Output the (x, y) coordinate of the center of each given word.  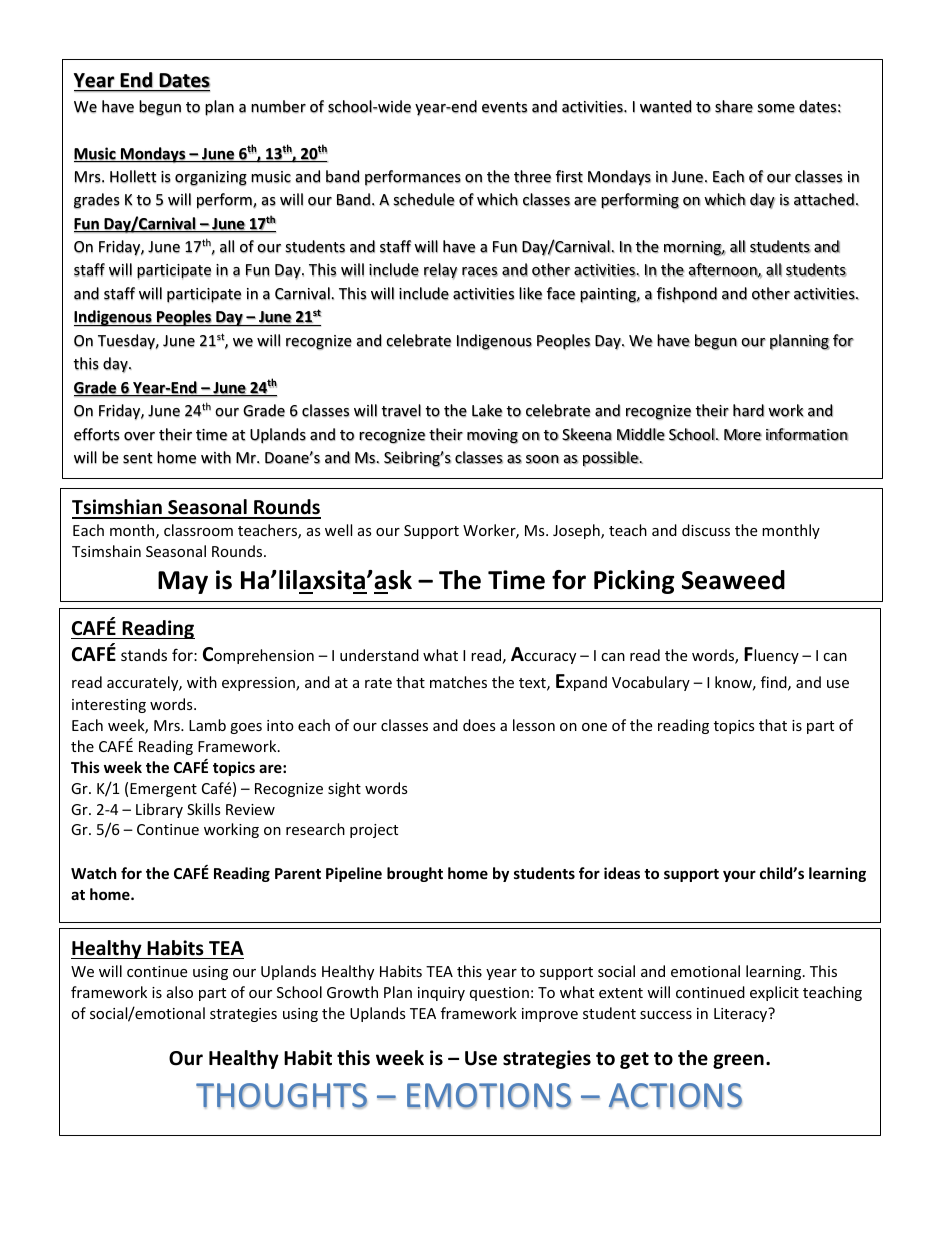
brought (415, 874)
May (183, 582)
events (504, 107)
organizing (211, 178)
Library (159, 810)
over (139, 436)
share (734, 106)
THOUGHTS (281, 1096)
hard (748, 410)
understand (379, 655)
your (739, 876)
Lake (487, 410)
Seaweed (733, 580)
